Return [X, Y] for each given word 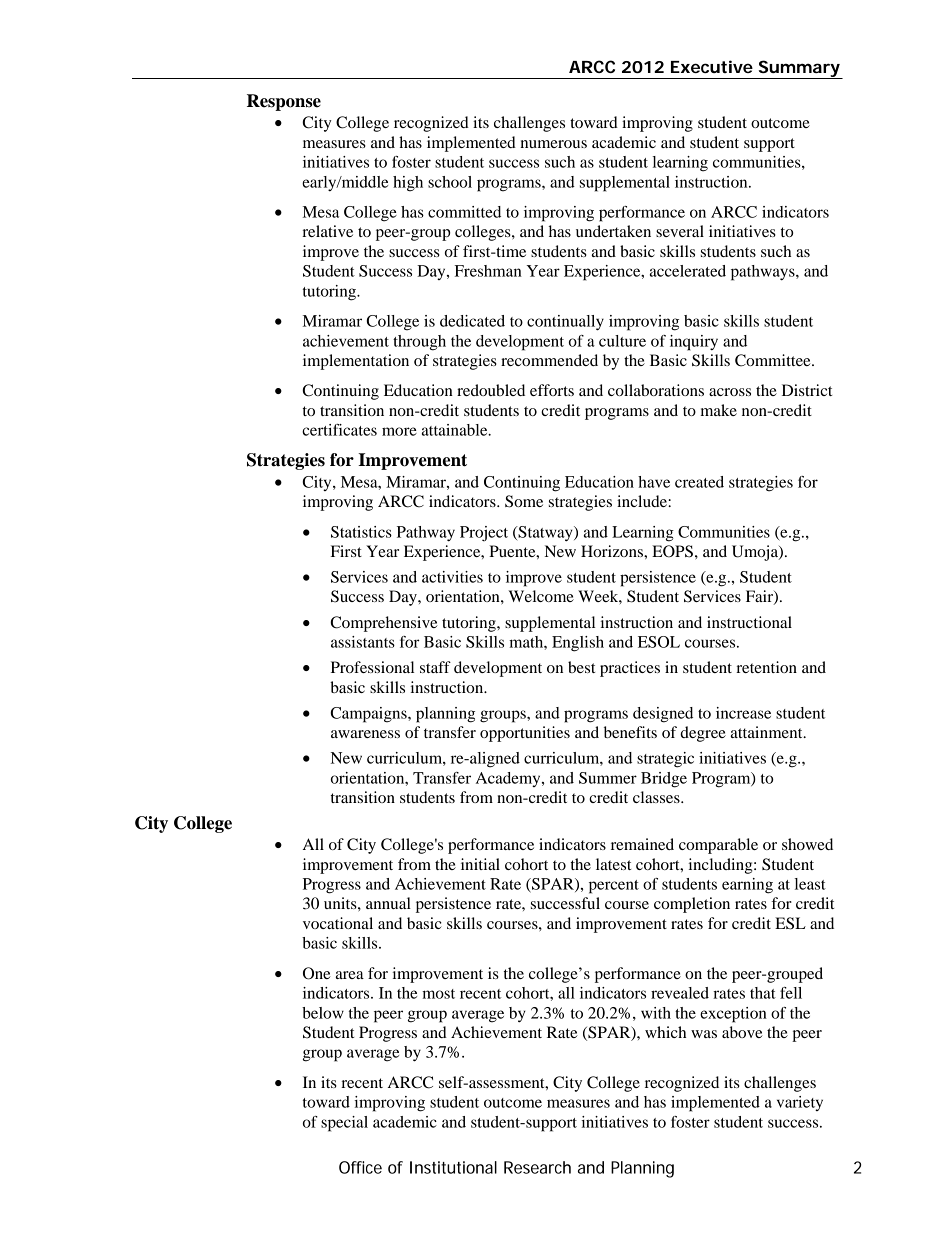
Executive [712, 66]
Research [537, 1167]
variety [800, 1103]
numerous [554, 144]
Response [284, 102]
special [344, 1124]
